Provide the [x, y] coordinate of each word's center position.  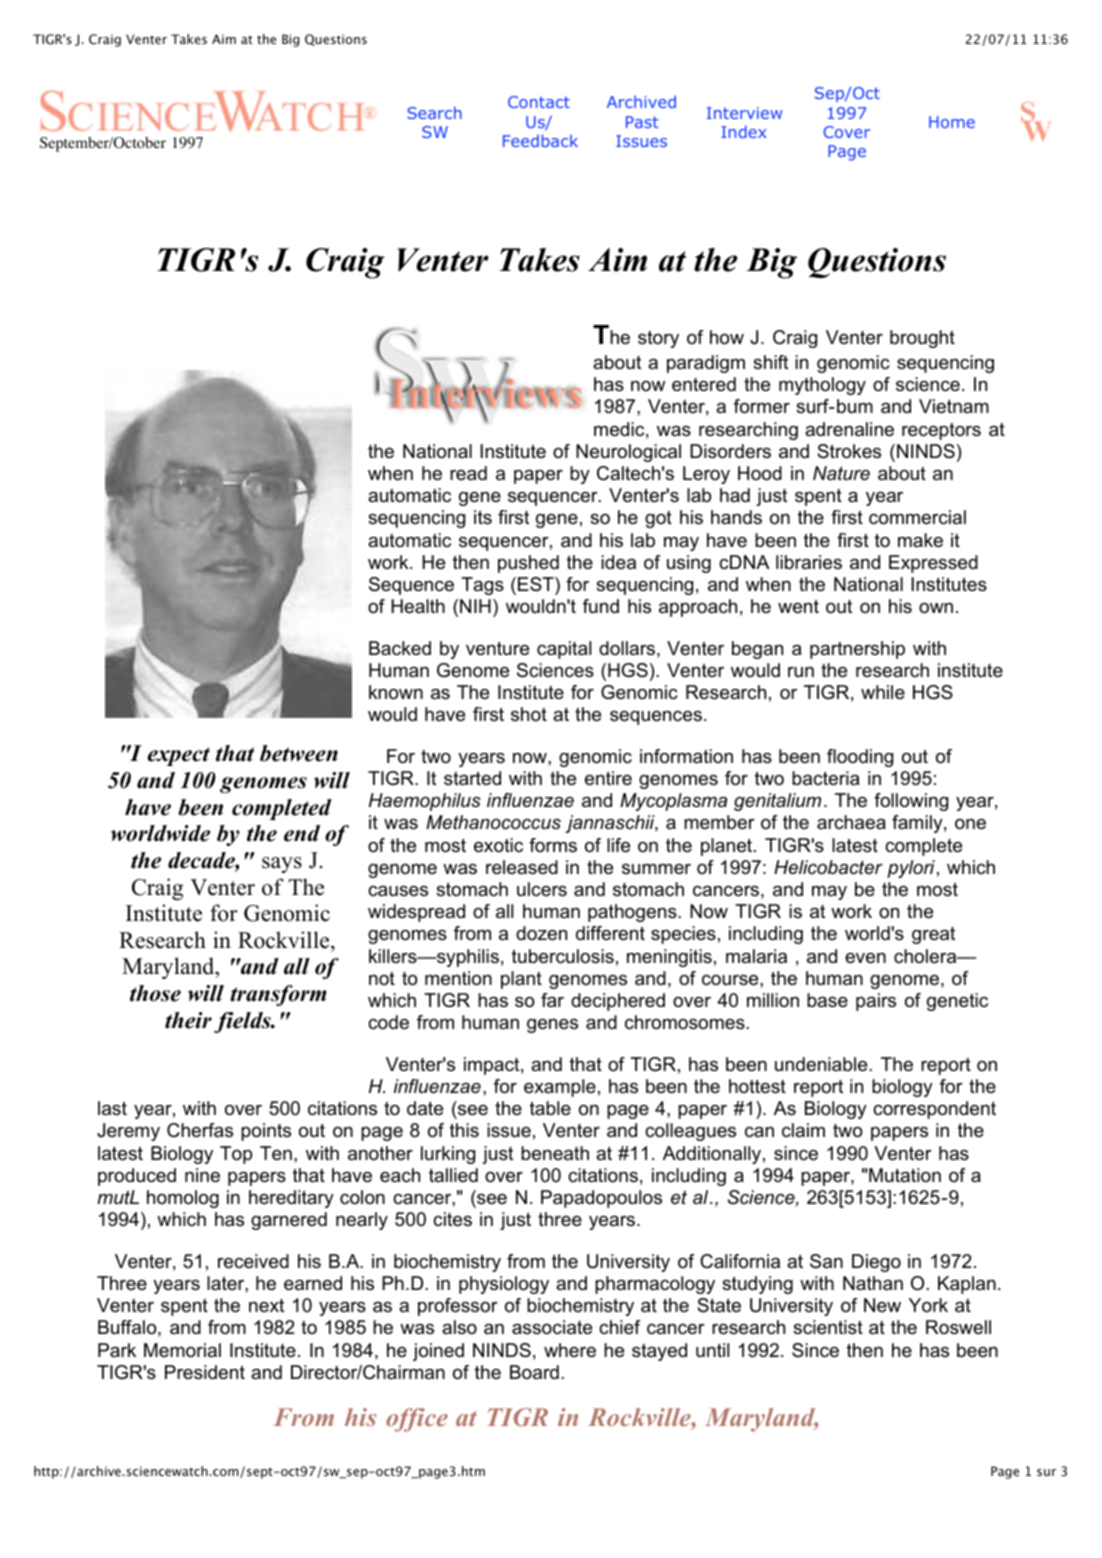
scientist [828, 1327]
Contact [539, 102]
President [205, 1372]
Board [534, 1372]
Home [952, 122]
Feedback [540, 140]
